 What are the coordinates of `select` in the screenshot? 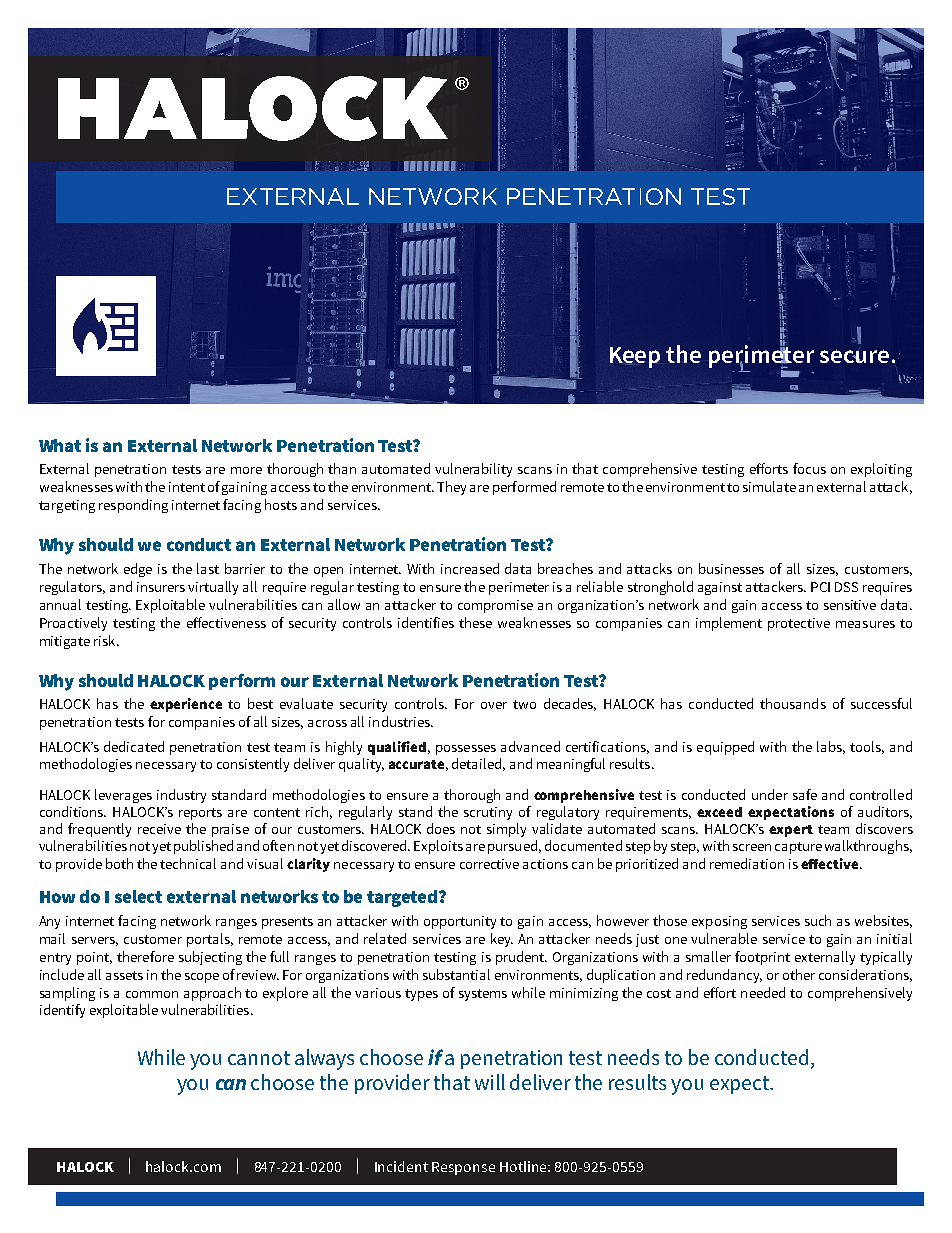 It's located at (138, 896).
